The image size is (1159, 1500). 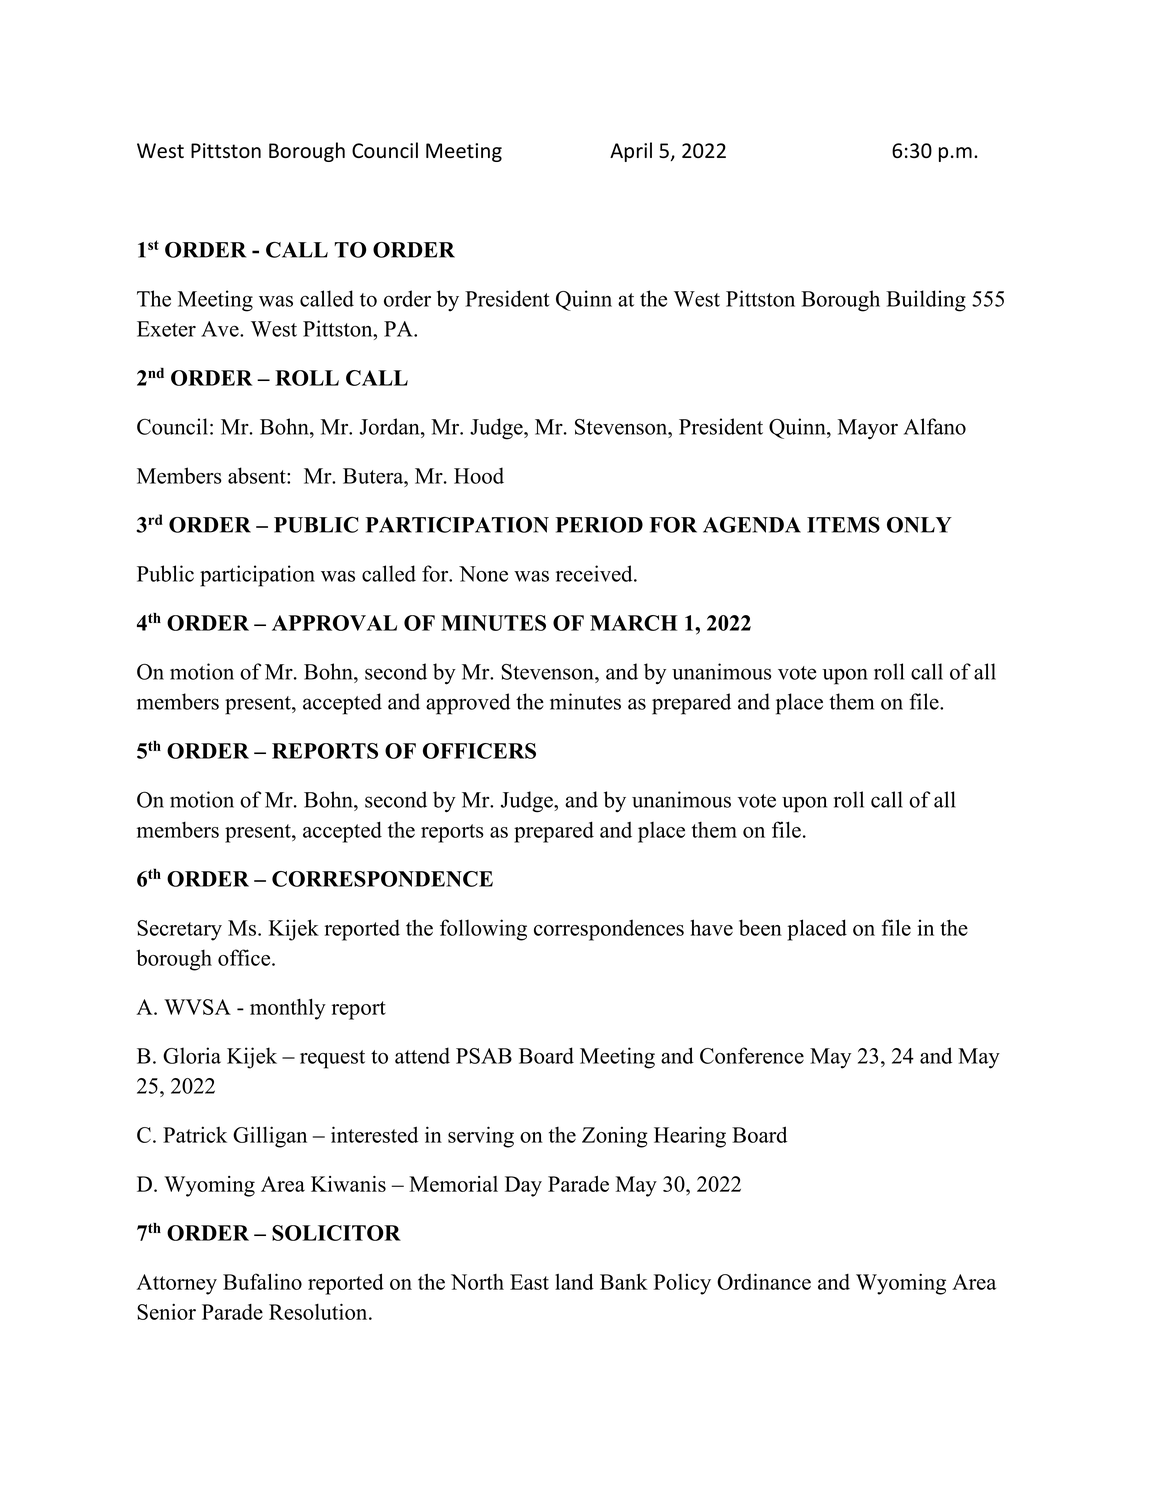 What do you see at coordinates (595, 573) in the image?
I see `received` at bounding box center [595, 573].
